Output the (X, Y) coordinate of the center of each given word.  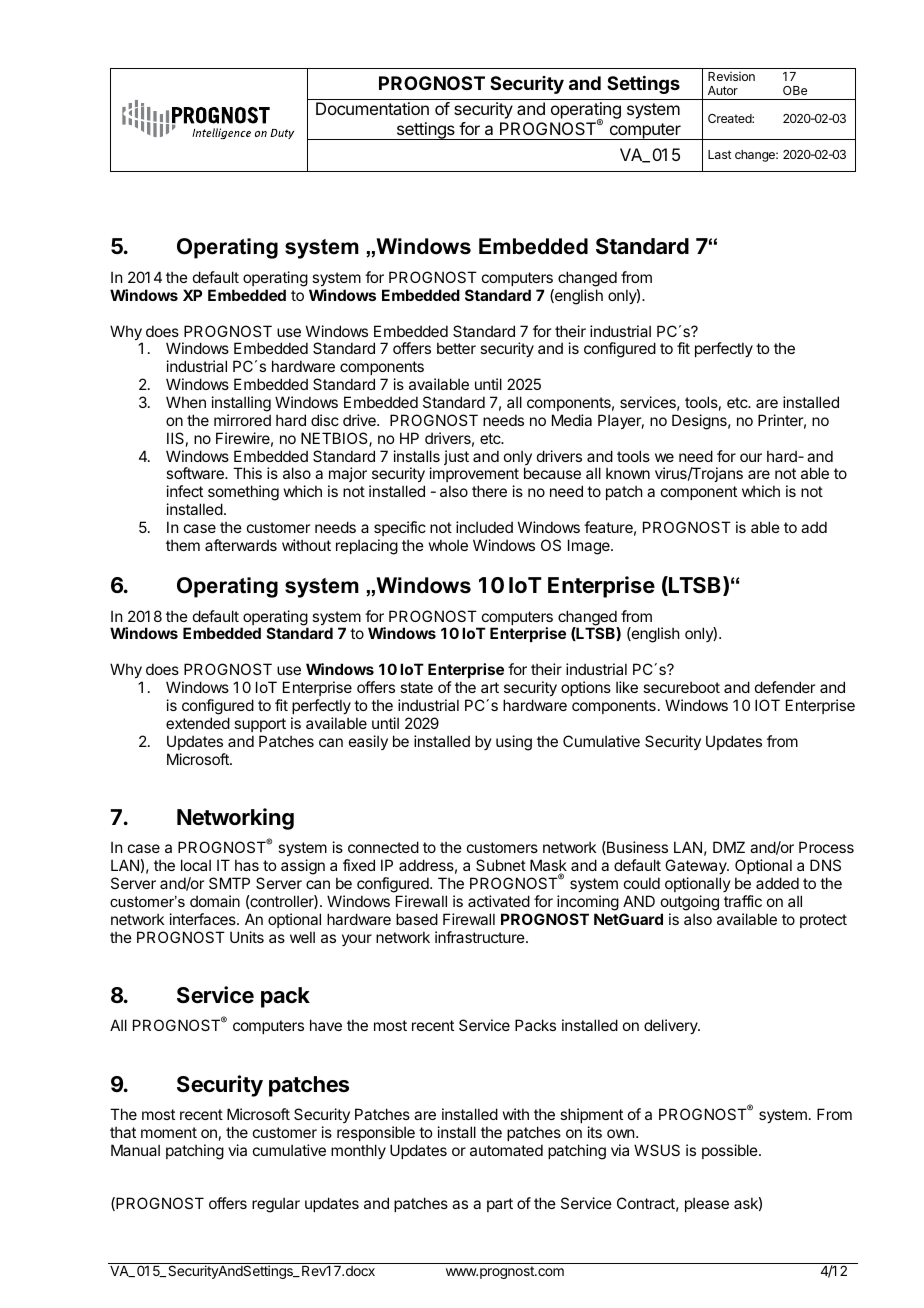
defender (785, 687)
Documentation (372, 108)
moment (169, 1132)
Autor (723, 90)
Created (730, 118)
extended (198, 723)
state (416, 687)
